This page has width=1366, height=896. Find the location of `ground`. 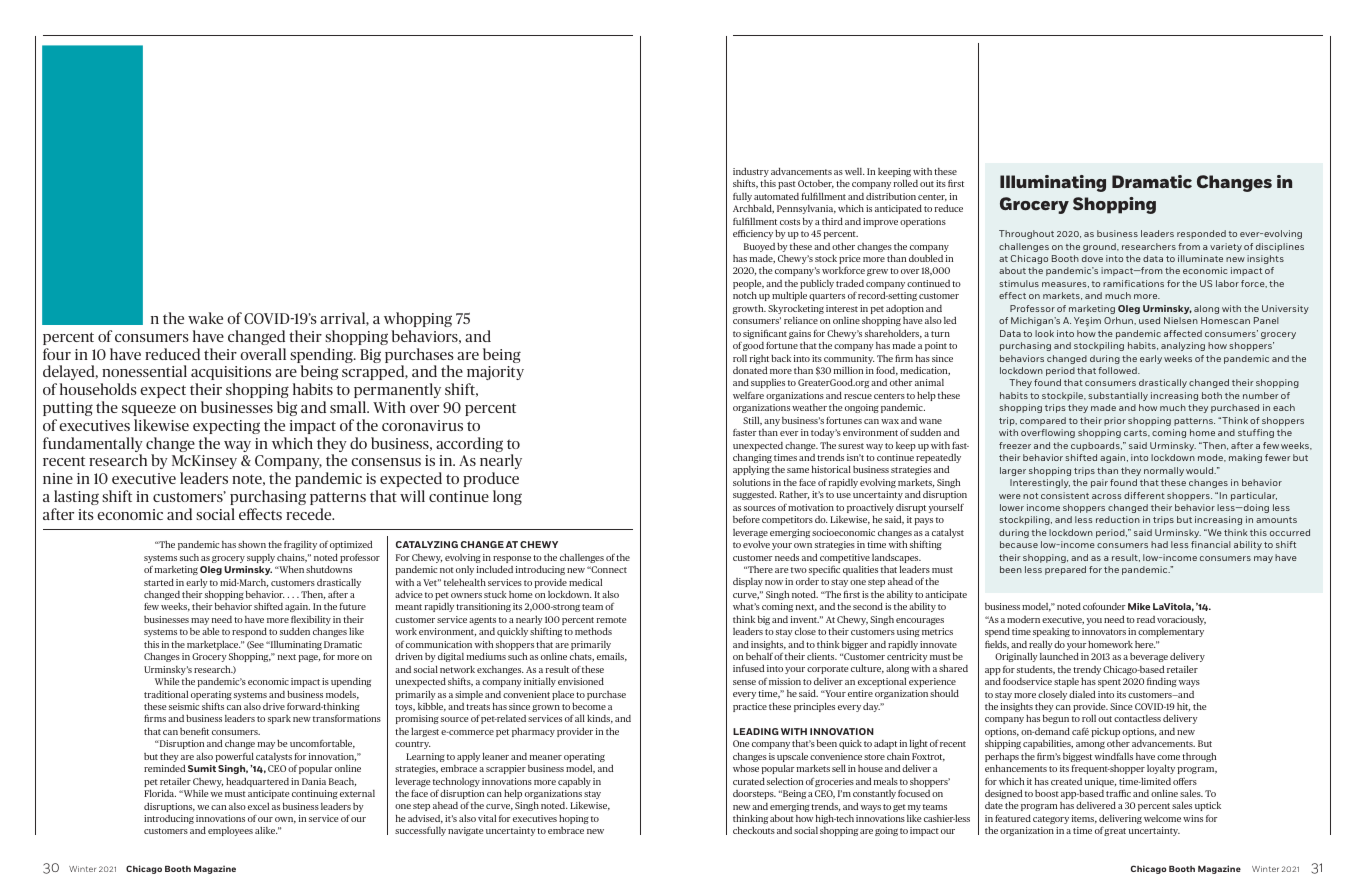

ground is located at coordinates (1100, 247).
